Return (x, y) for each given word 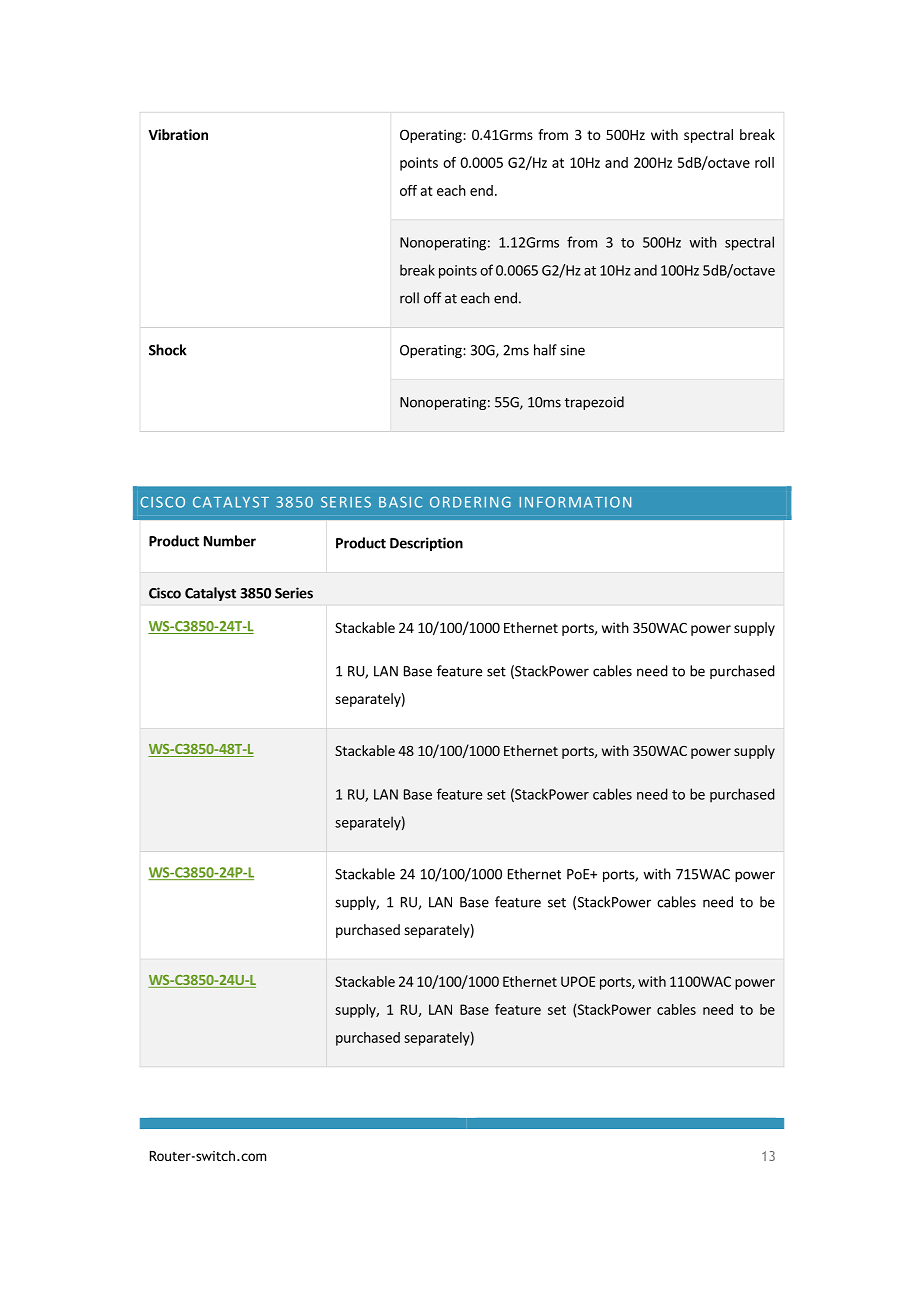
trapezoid (594, 403)
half (545, 350)
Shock (168, 350)
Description (426, 544)
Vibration (178, 134)
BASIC (400, 502)
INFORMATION (575, 502)
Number (230, 541)
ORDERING (470, 502)
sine (572, 350)
